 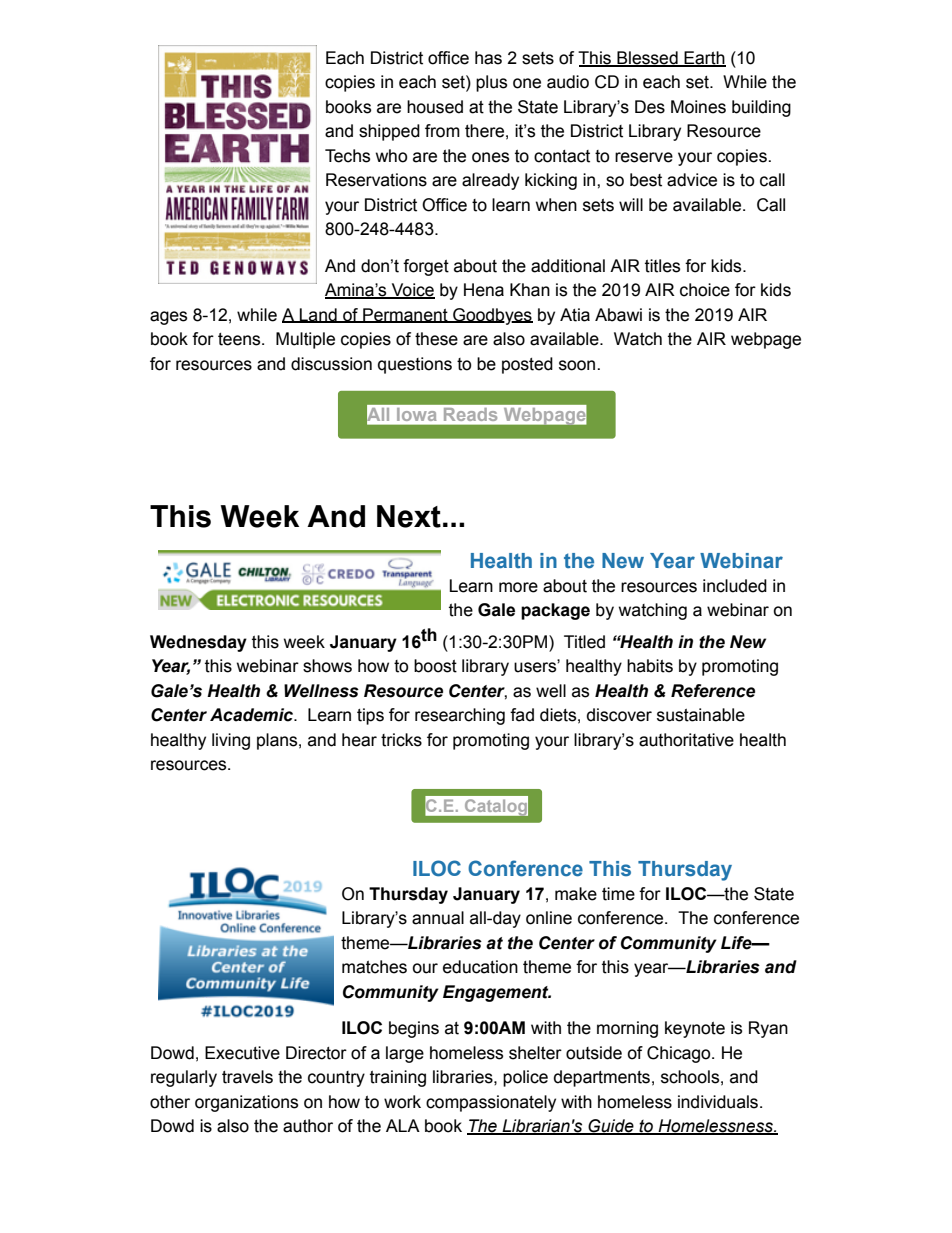 I want to click on compassionately, so click(x=491, y=1103).
